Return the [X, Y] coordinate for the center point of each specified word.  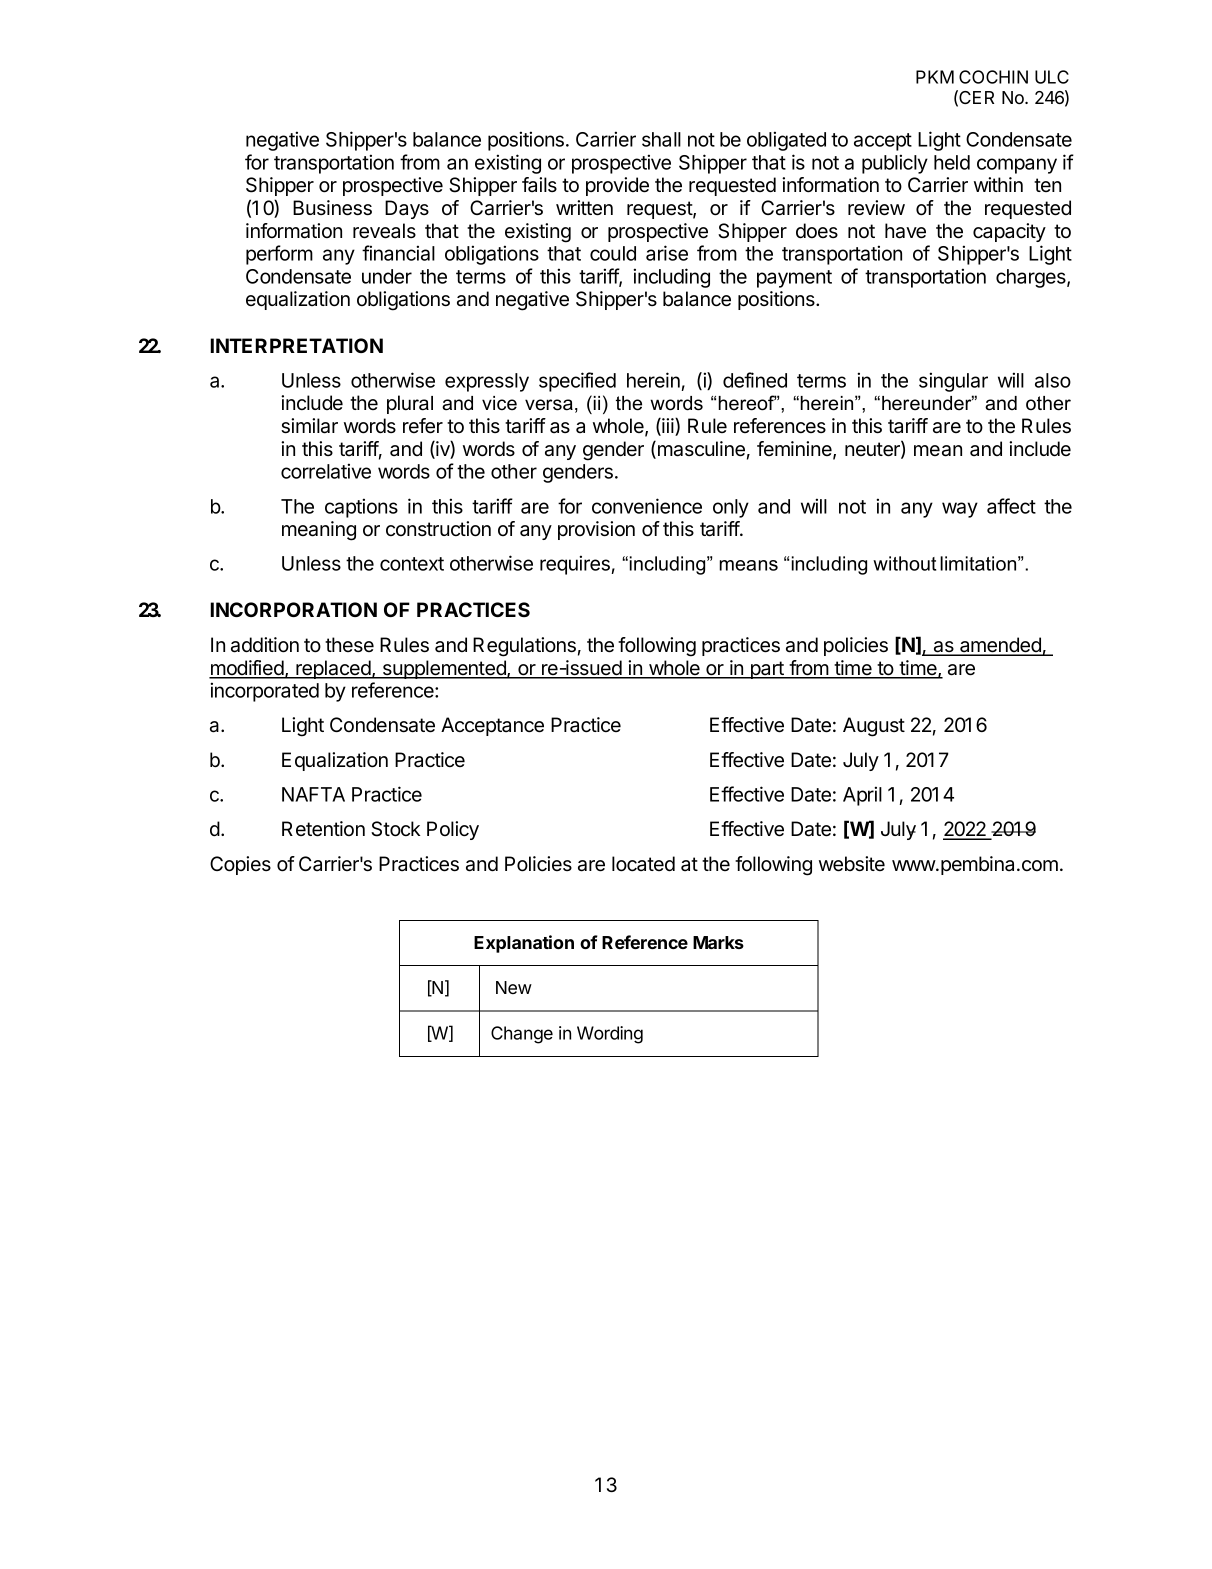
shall [661, 139]
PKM [935, 77]
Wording [610, 1035]
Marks [718, 942]
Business [332, 208]
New [514, 987]
